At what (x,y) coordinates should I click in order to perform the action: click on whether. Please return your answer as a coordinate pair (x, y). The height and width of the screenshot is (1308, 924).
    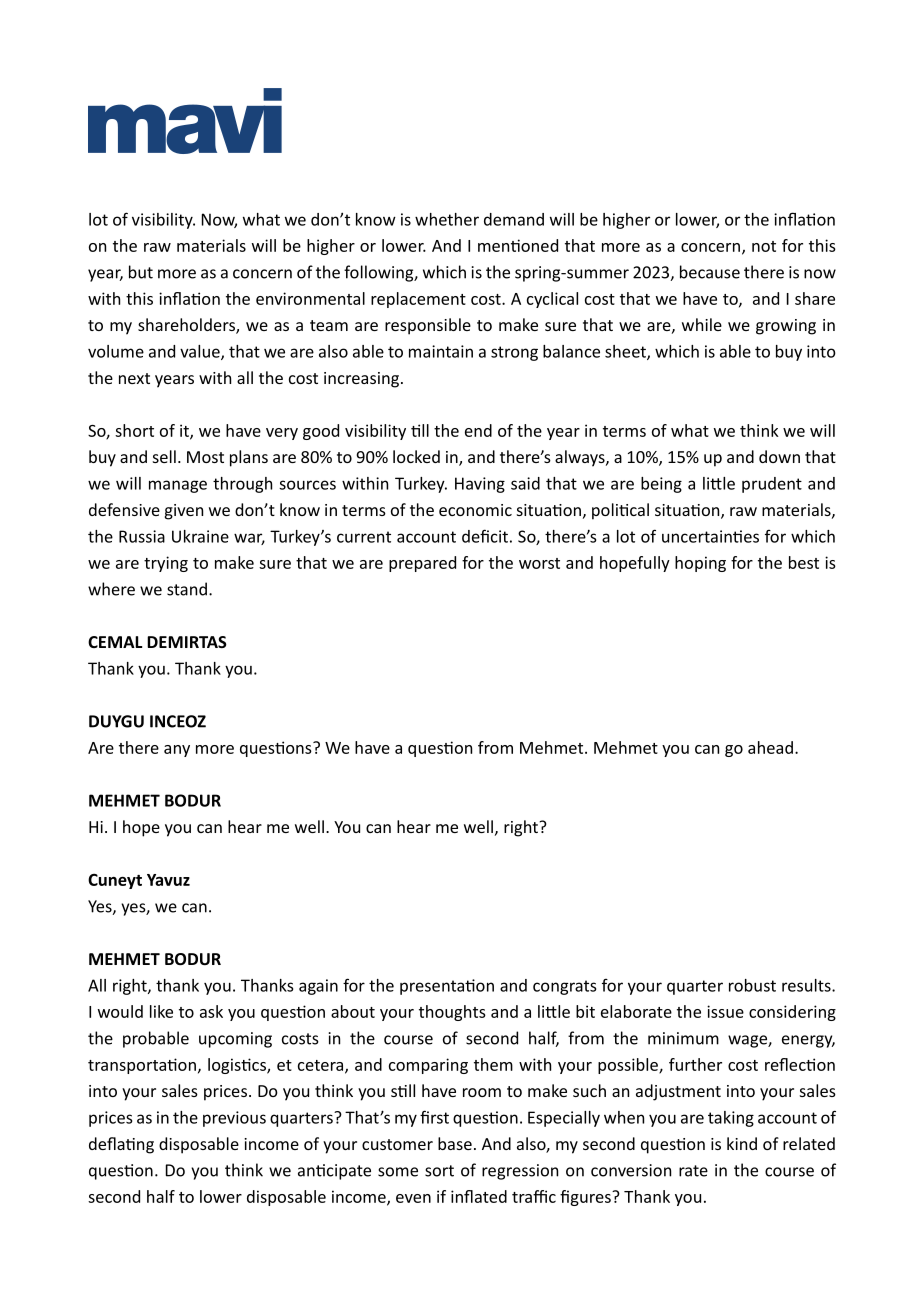
    Looking at the image, I should click on (447, 219).
